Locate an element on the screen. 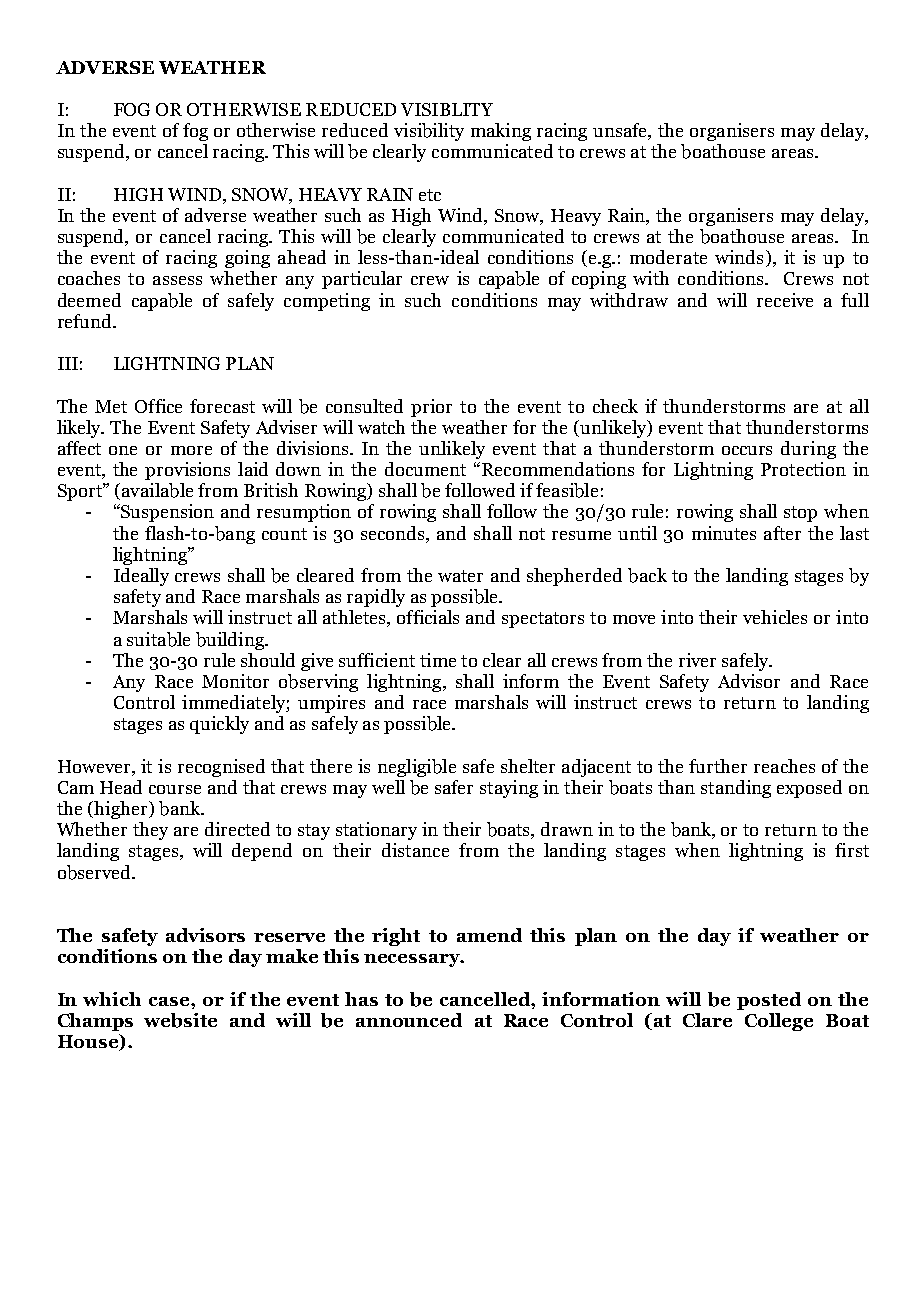 Image resolution: width=924 pixels, height=1308 pixels. case is located at coordinates (170, 1001).
